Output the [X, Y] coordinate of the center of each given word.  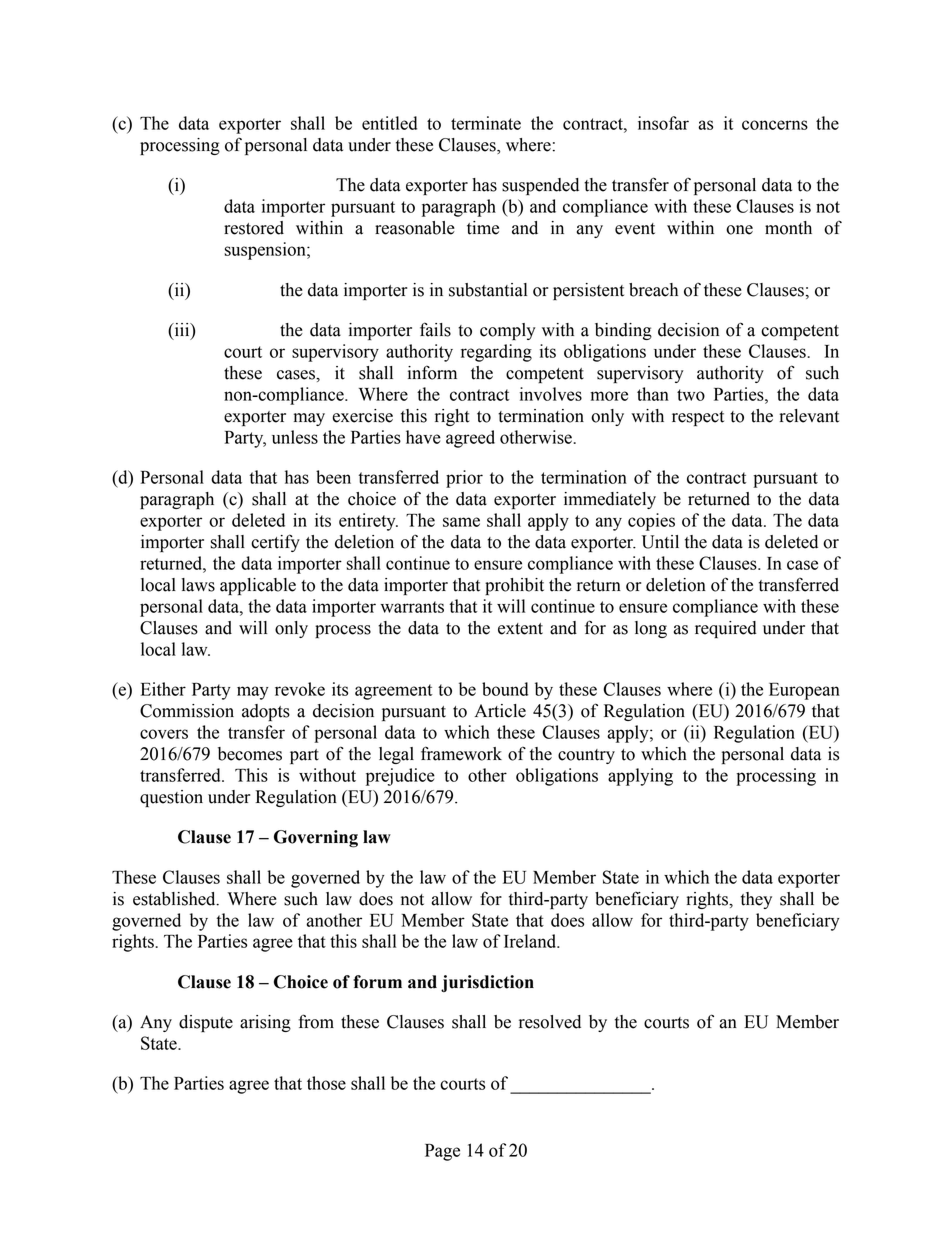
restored [254, 228]
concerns [775, 125]
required [726, 629]
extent [520, 629]
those [326, 1083]
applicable [258, 586]
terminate [486, 123]
